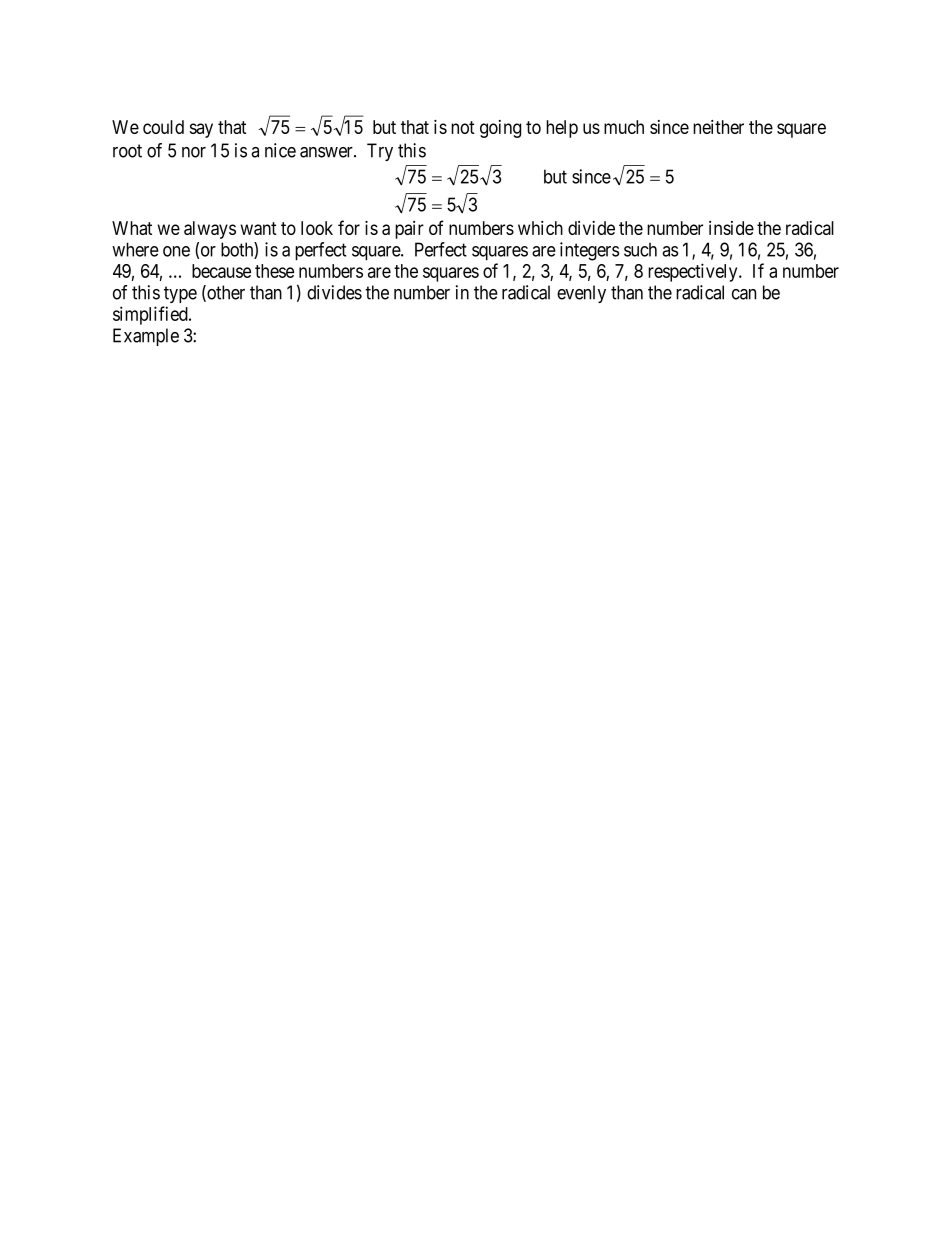  Describe the element at coordinates (146, 337) in the document. I see `Example` at that location.
